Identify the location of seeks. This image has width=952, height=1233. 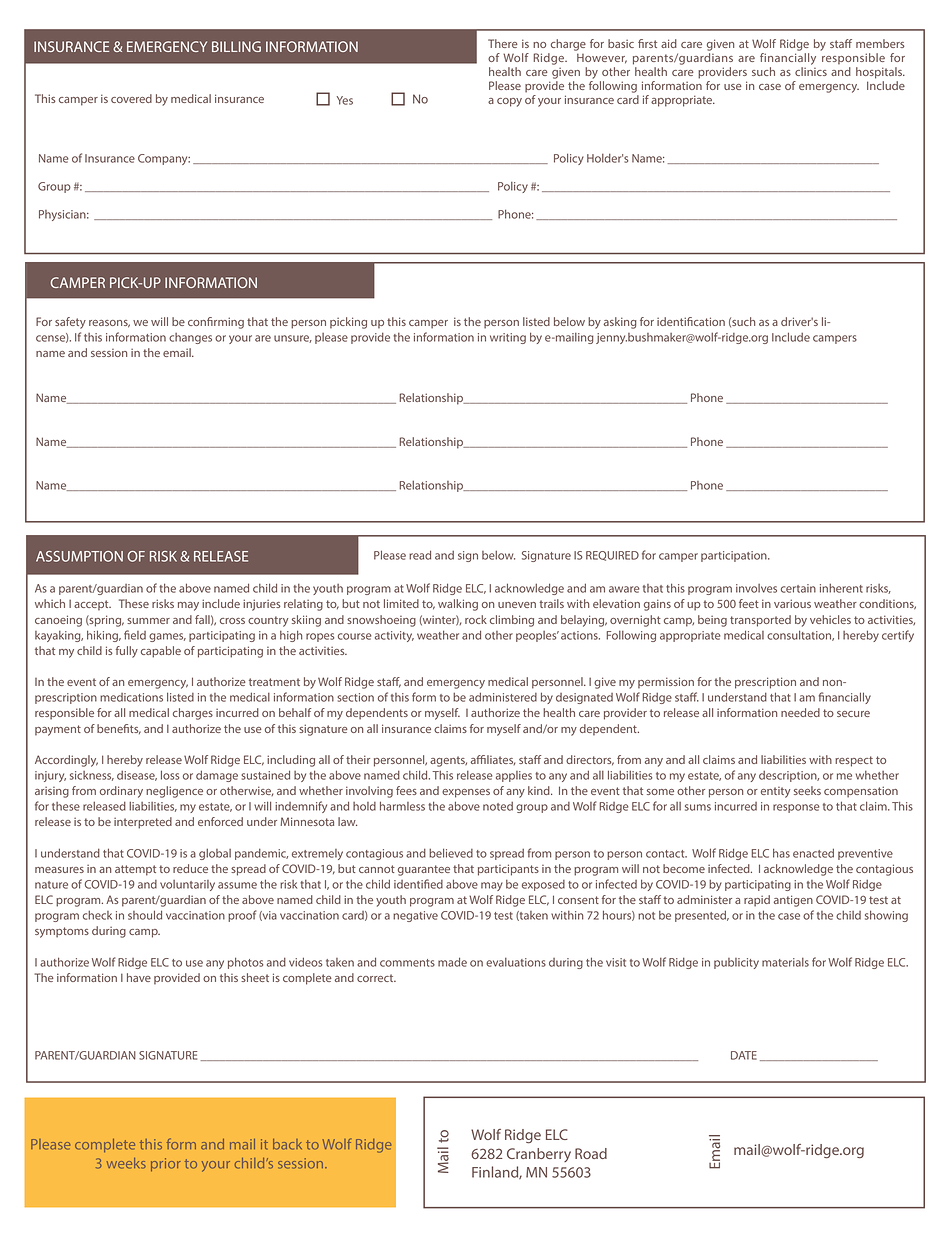
(807, 790).
